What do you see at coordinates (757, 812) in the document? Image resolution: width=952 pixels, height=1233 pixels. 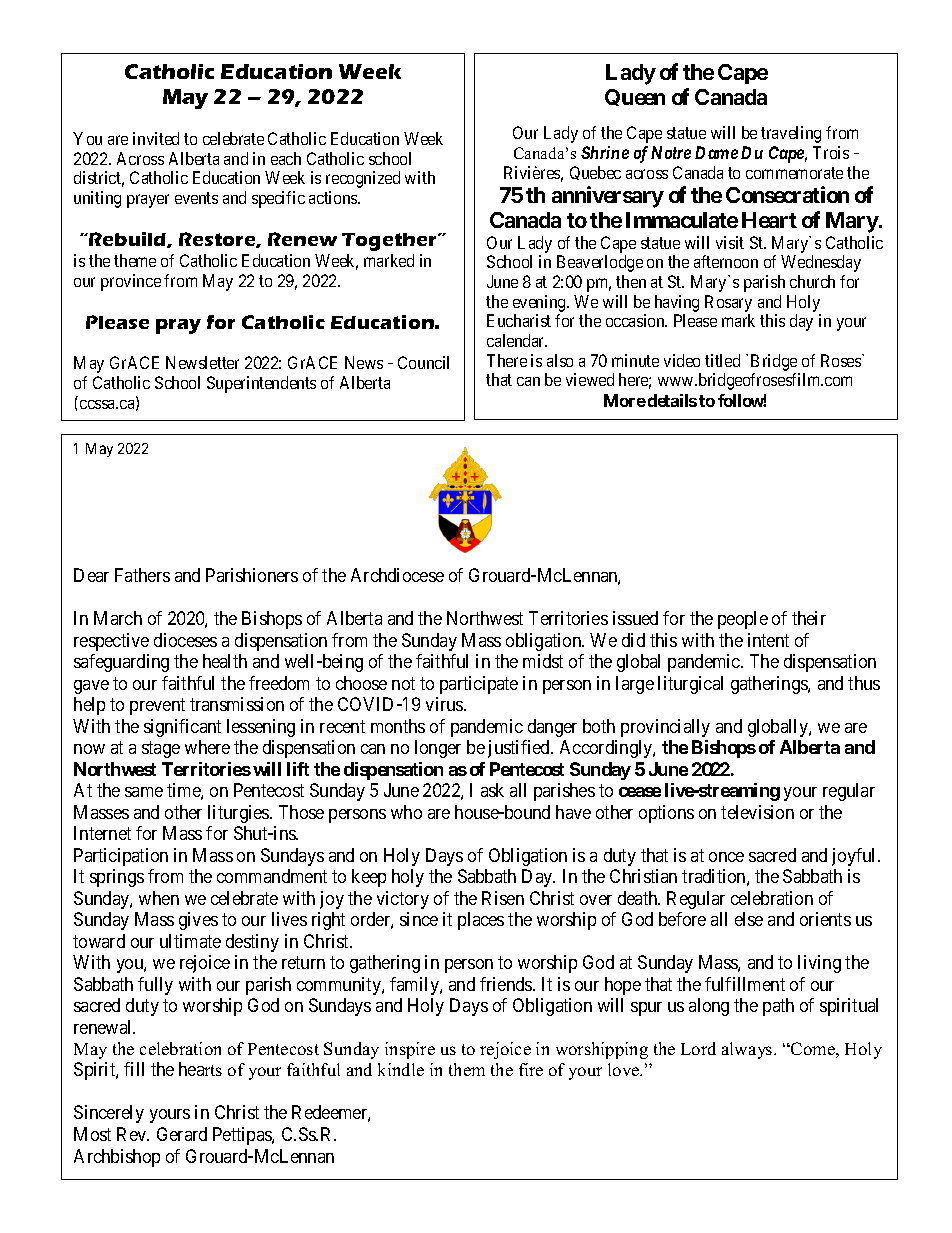 I see `television` at bounding box center [757, 812].
